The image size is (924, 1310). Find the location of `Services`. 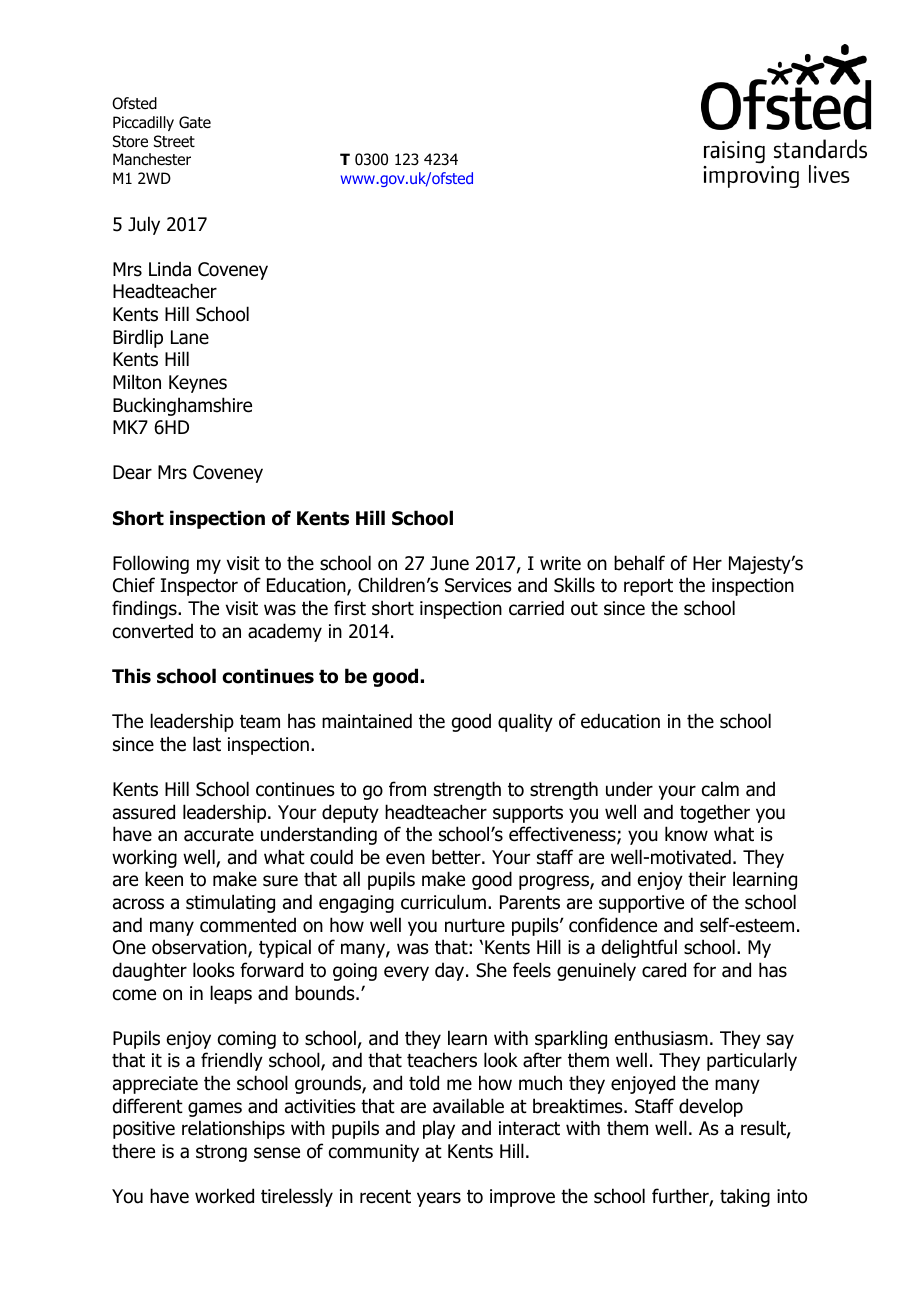

Services is located at coordinates (478, 585).
